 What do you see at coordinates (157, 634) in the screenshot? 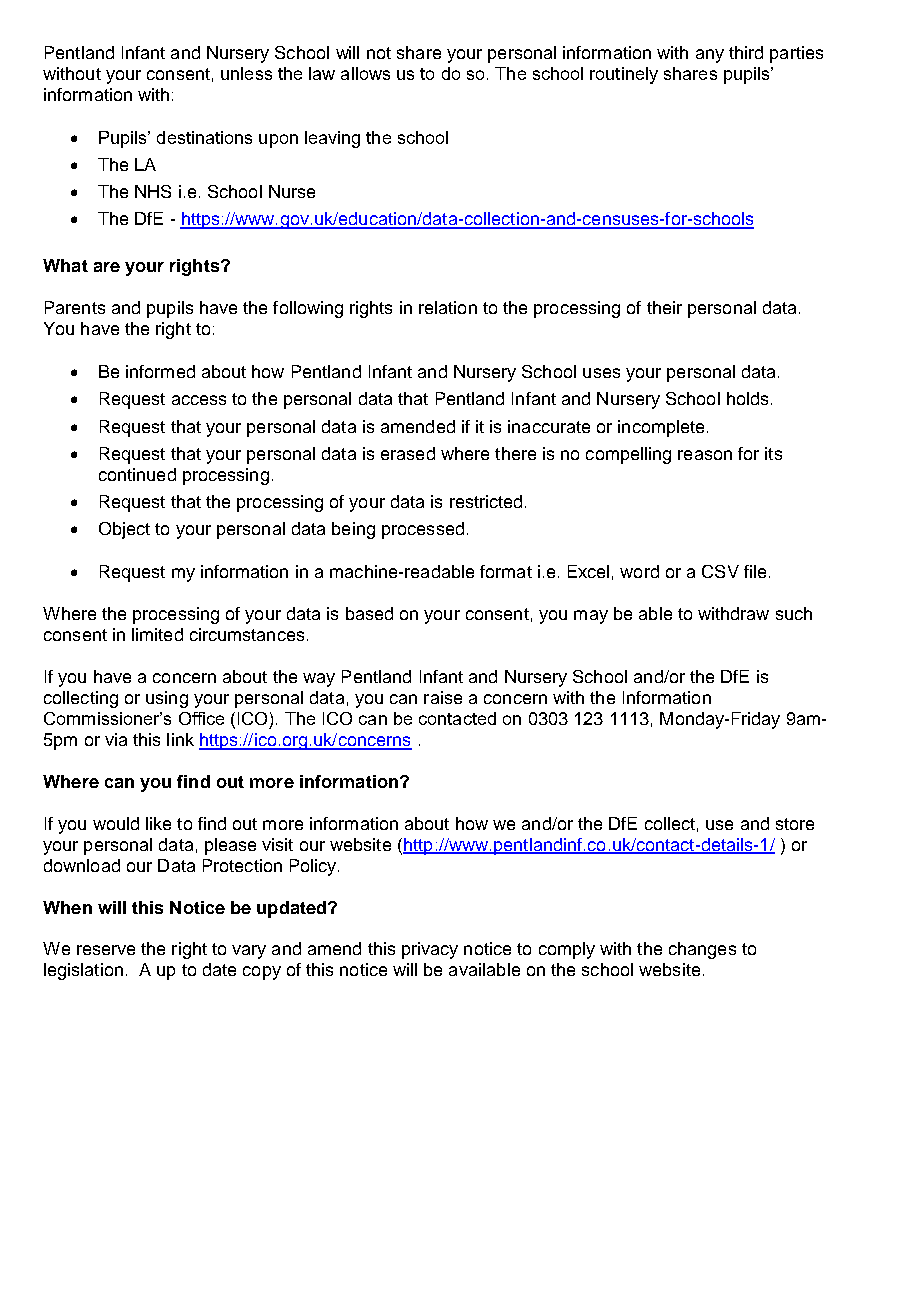
I see `limited` at bounding box center [157, 634].
